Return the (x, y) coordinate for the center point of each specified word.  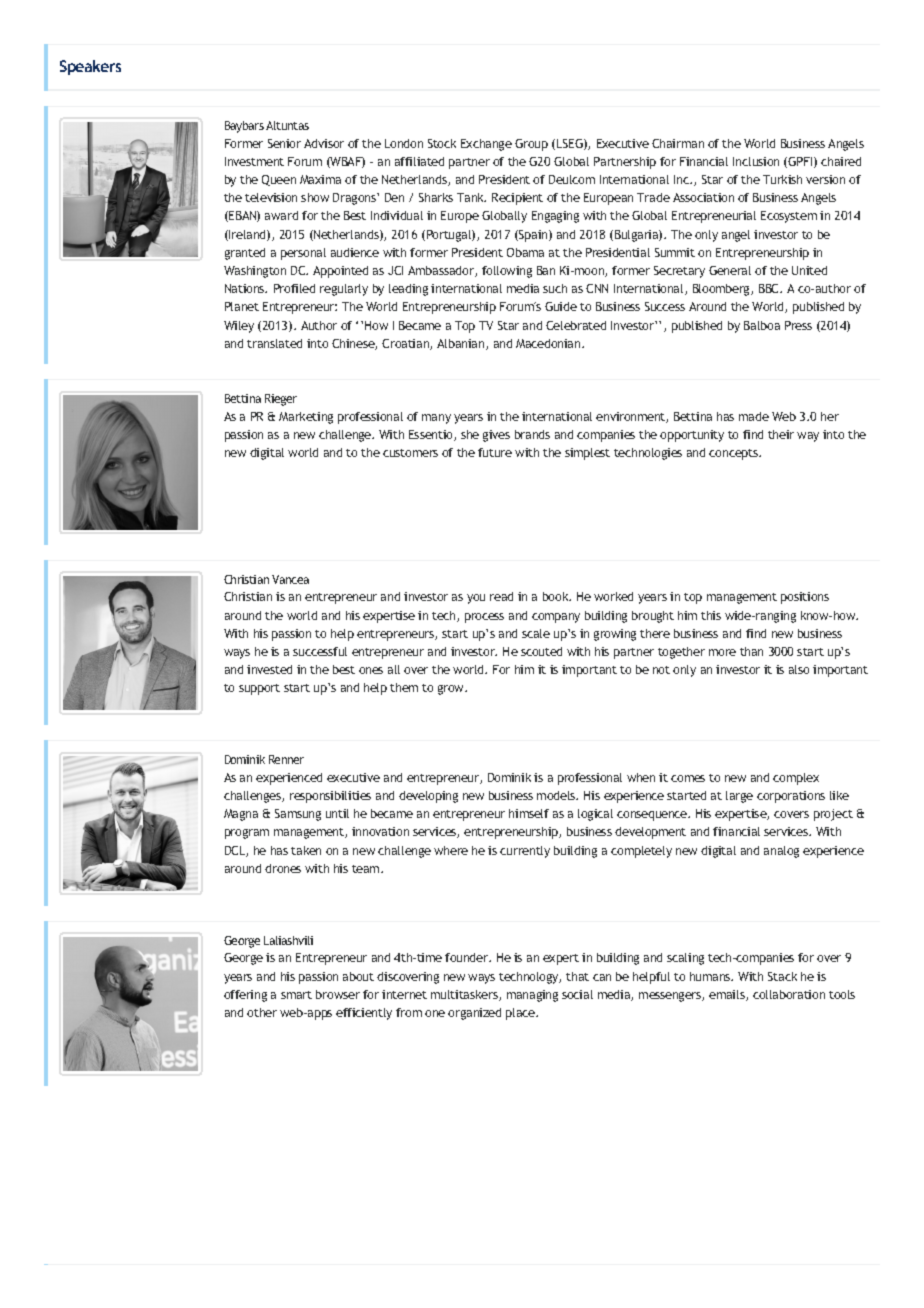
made (754, 416)
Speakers (90, 67)
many (436, 419)
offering (245, 996)
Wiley (239, 327)
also (799, 669)
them (404, 687)
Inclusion (756, 161)
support (259, 689)
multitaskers (465, 995)
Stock (442, 143)
